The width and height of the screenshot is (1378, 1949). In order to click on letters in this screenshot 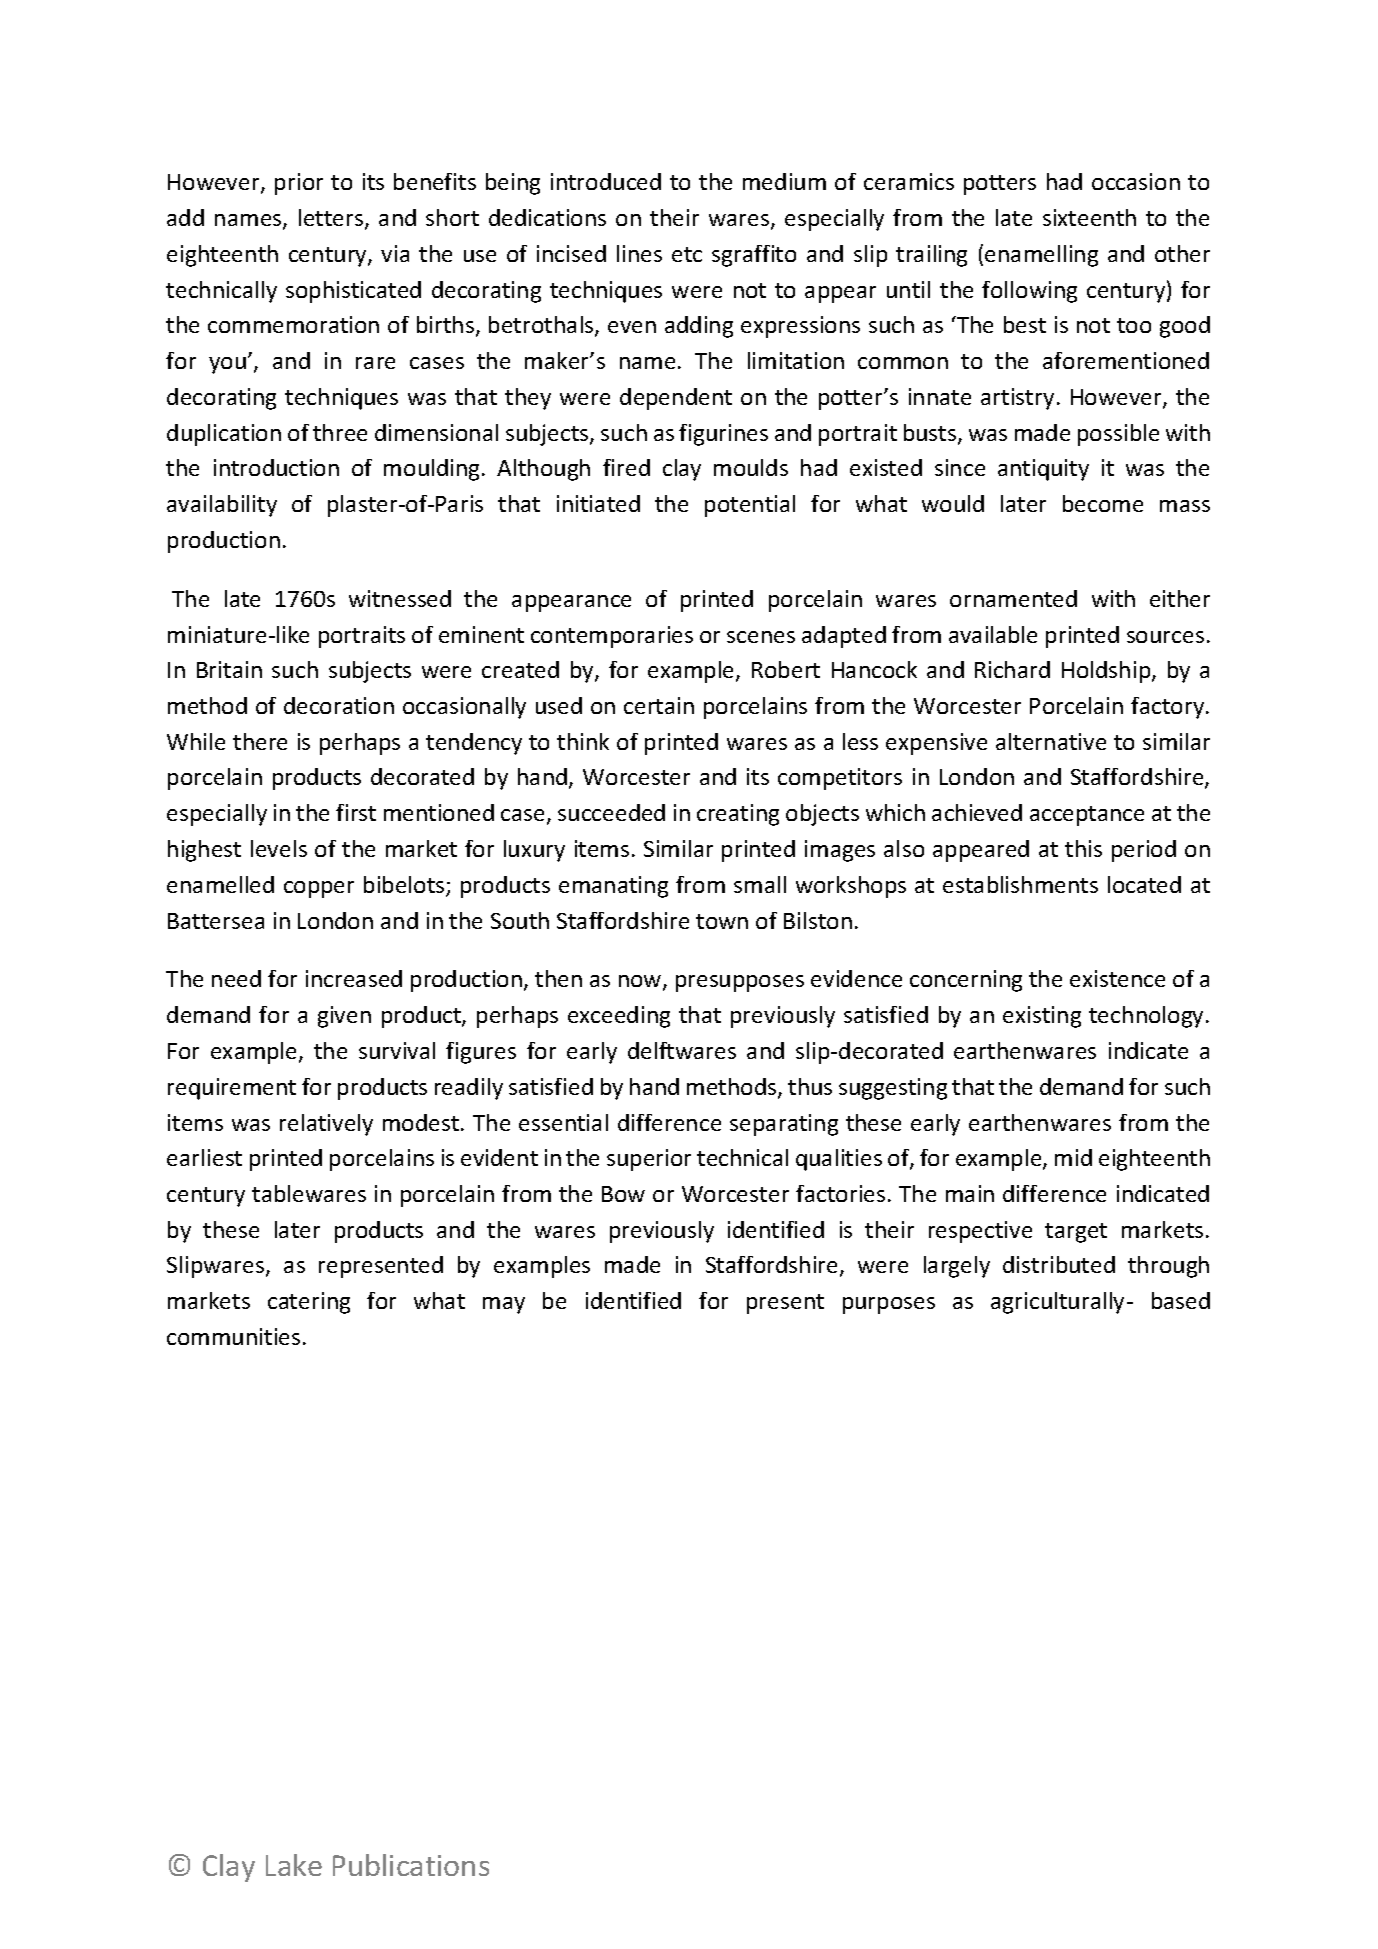, I will do `click(332, 219)`.
